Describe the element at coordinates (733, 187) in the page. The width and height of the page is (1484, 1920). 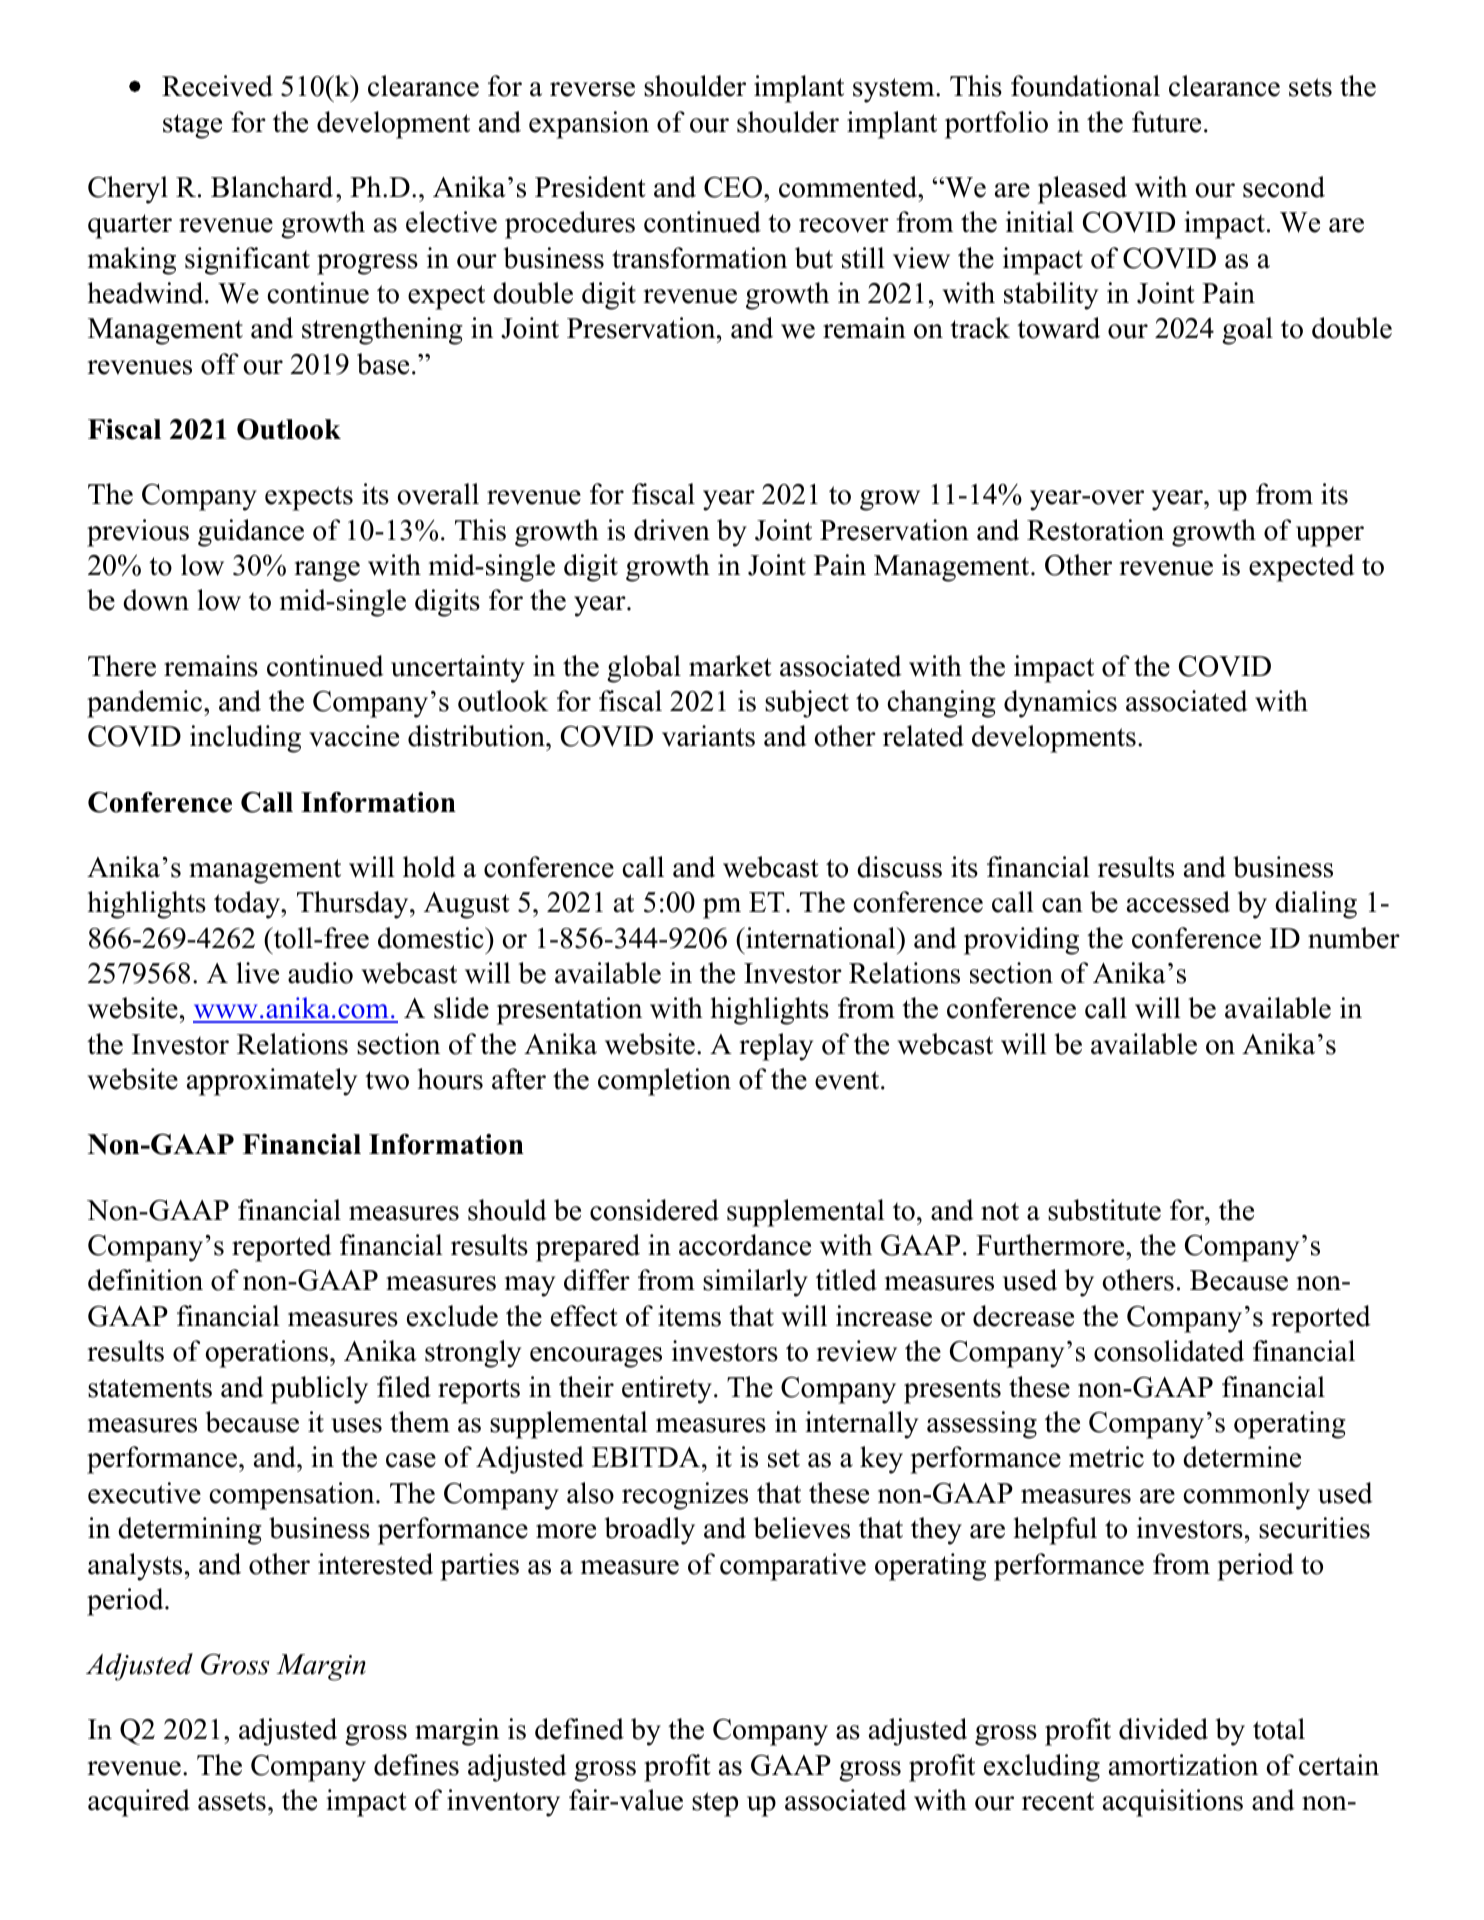
I see `CEO` at that location.
